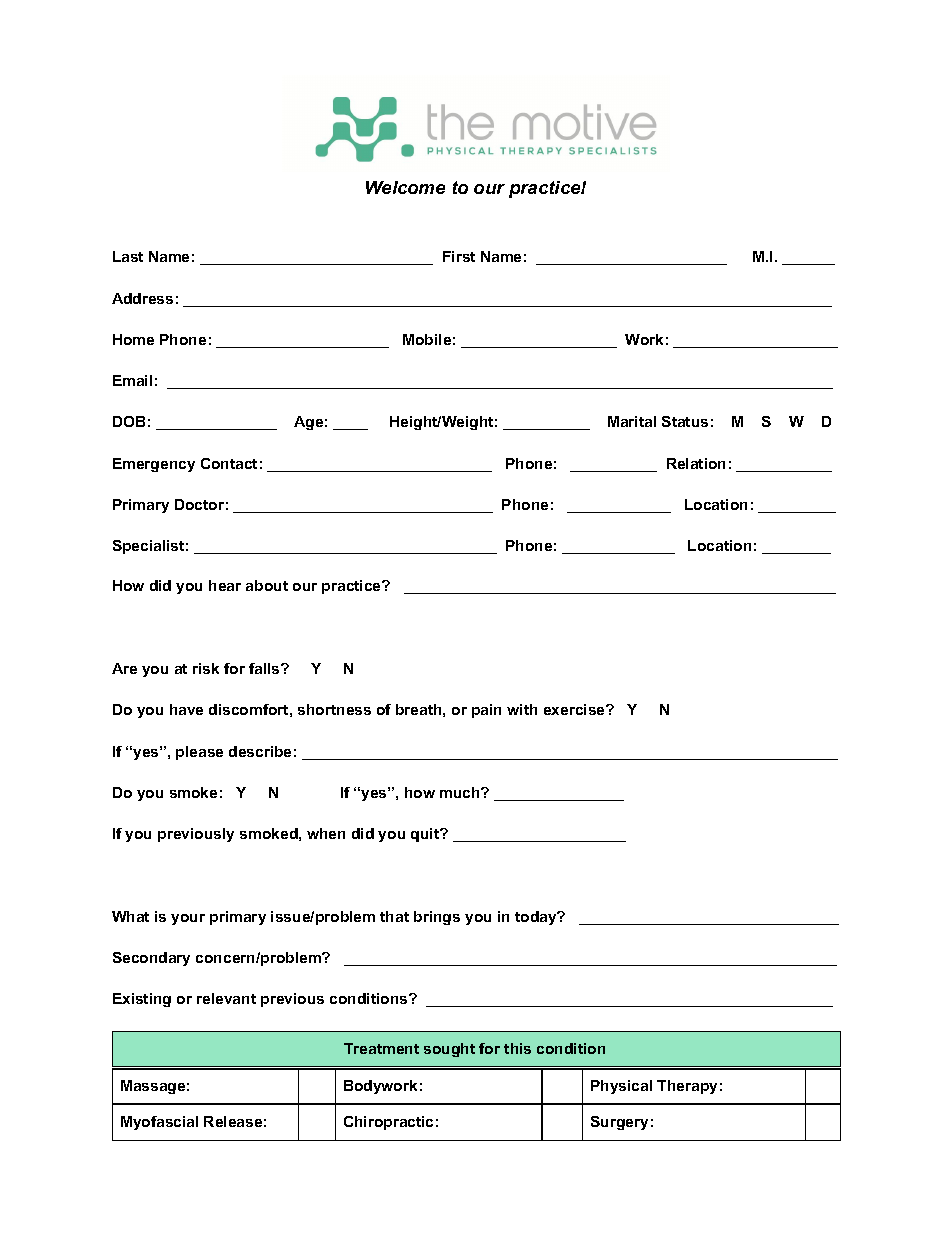 The height and width of the screenshot is (1233, 952). I want to click on shortness, so click(334, 709).
